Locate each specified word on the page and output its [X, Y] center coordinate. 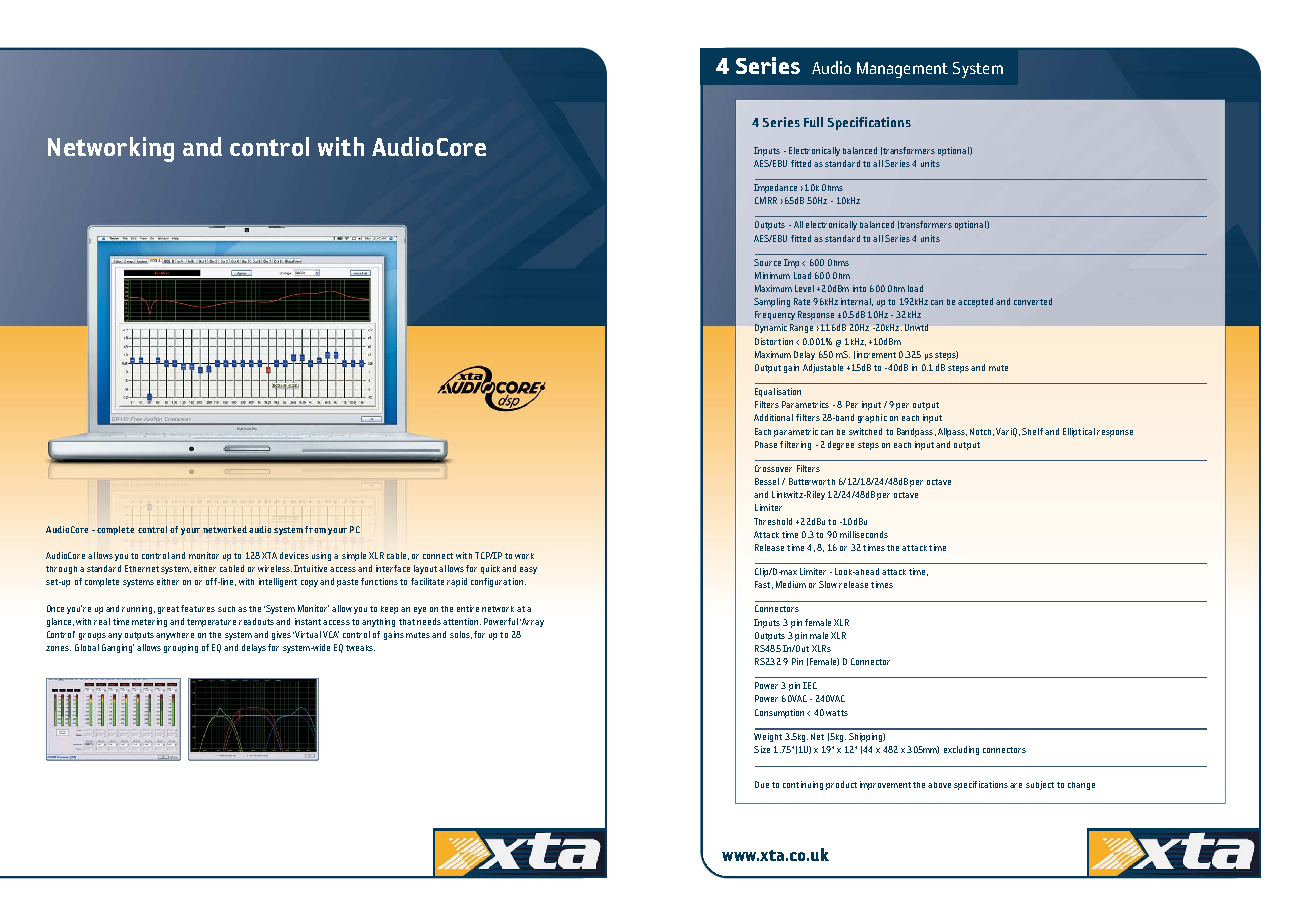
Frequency [775, 315]
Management [902, 70]
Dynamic [771, 328]
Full [813, 122]
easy [528, 570]
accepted [975, 302]
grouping [181, 648]
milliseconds [864, 534]
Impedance [775, 188]
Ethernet [142, 568]
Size [762, 749]
